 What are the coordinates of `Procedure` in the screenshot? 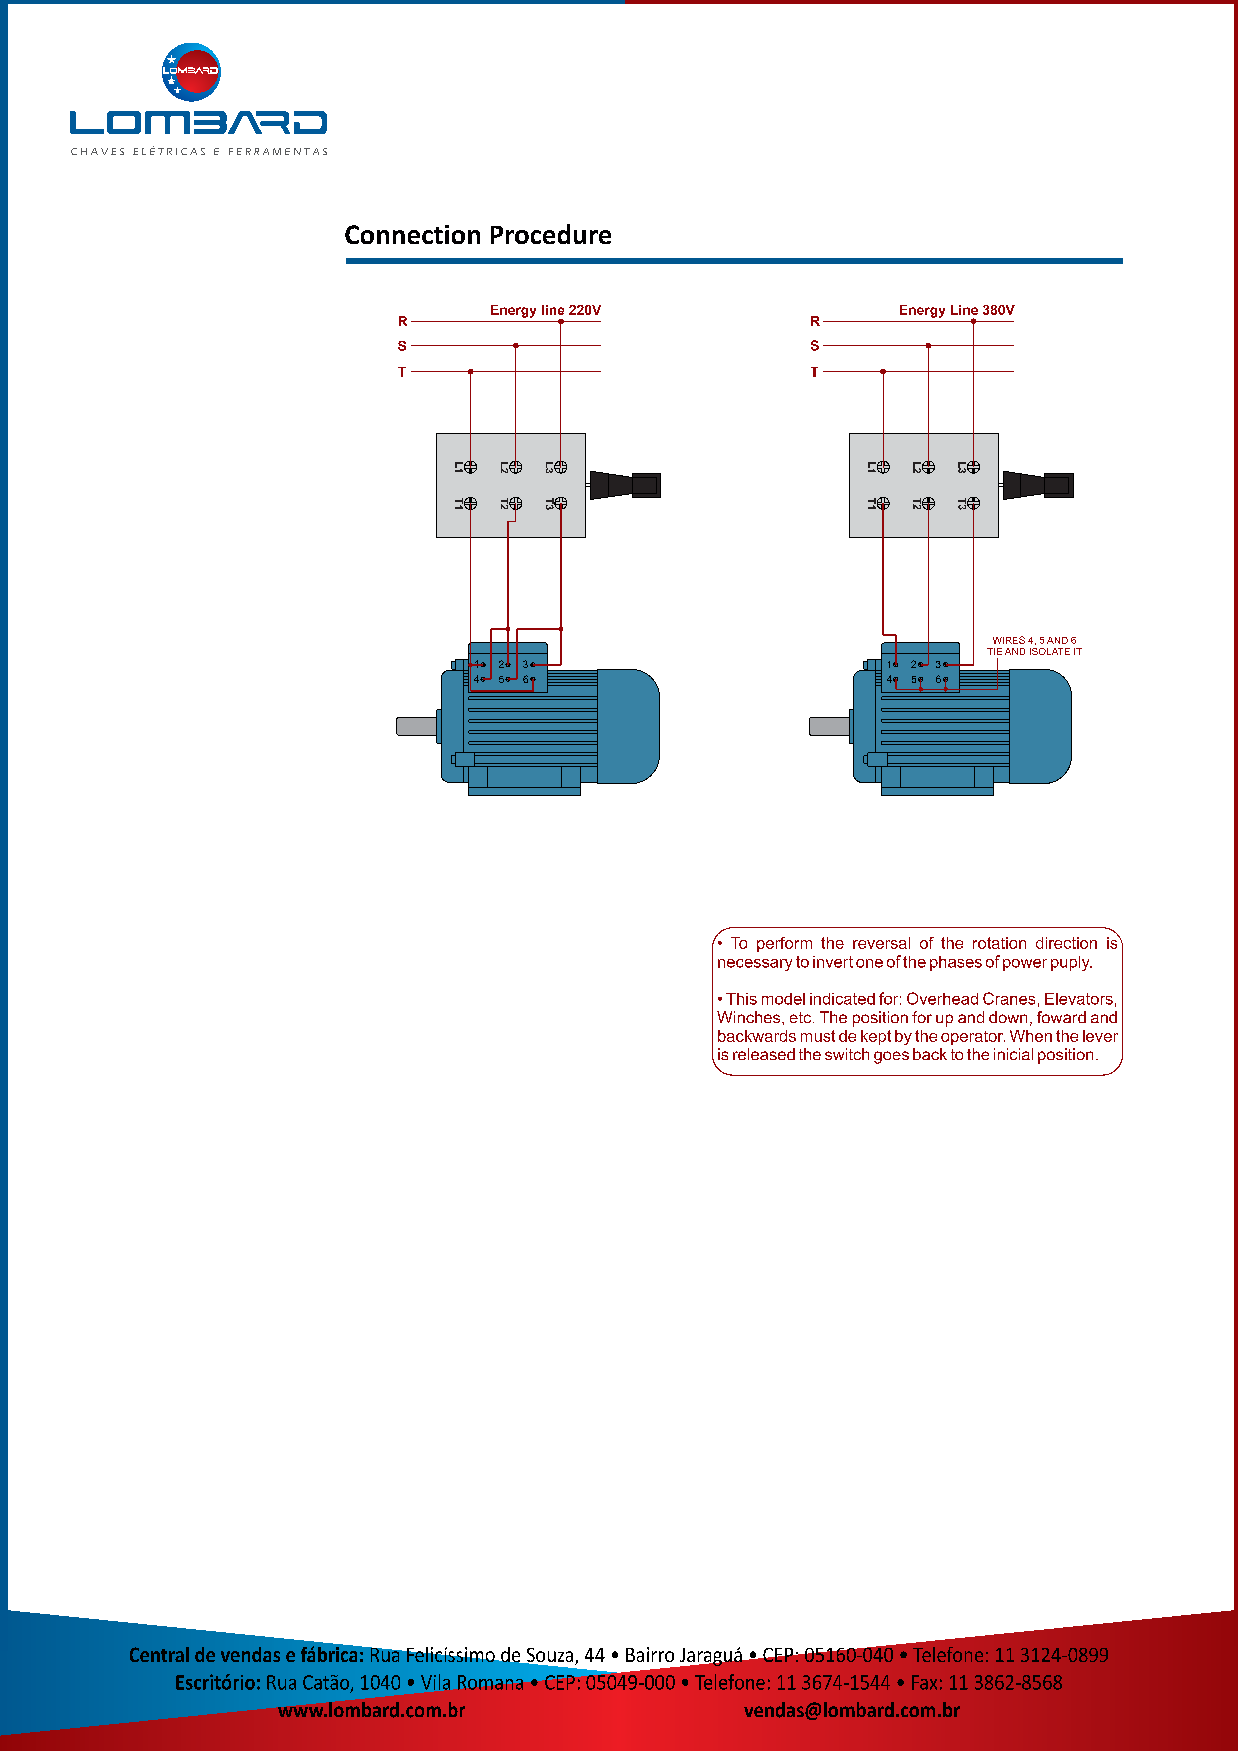 It's located at (551, 234).
